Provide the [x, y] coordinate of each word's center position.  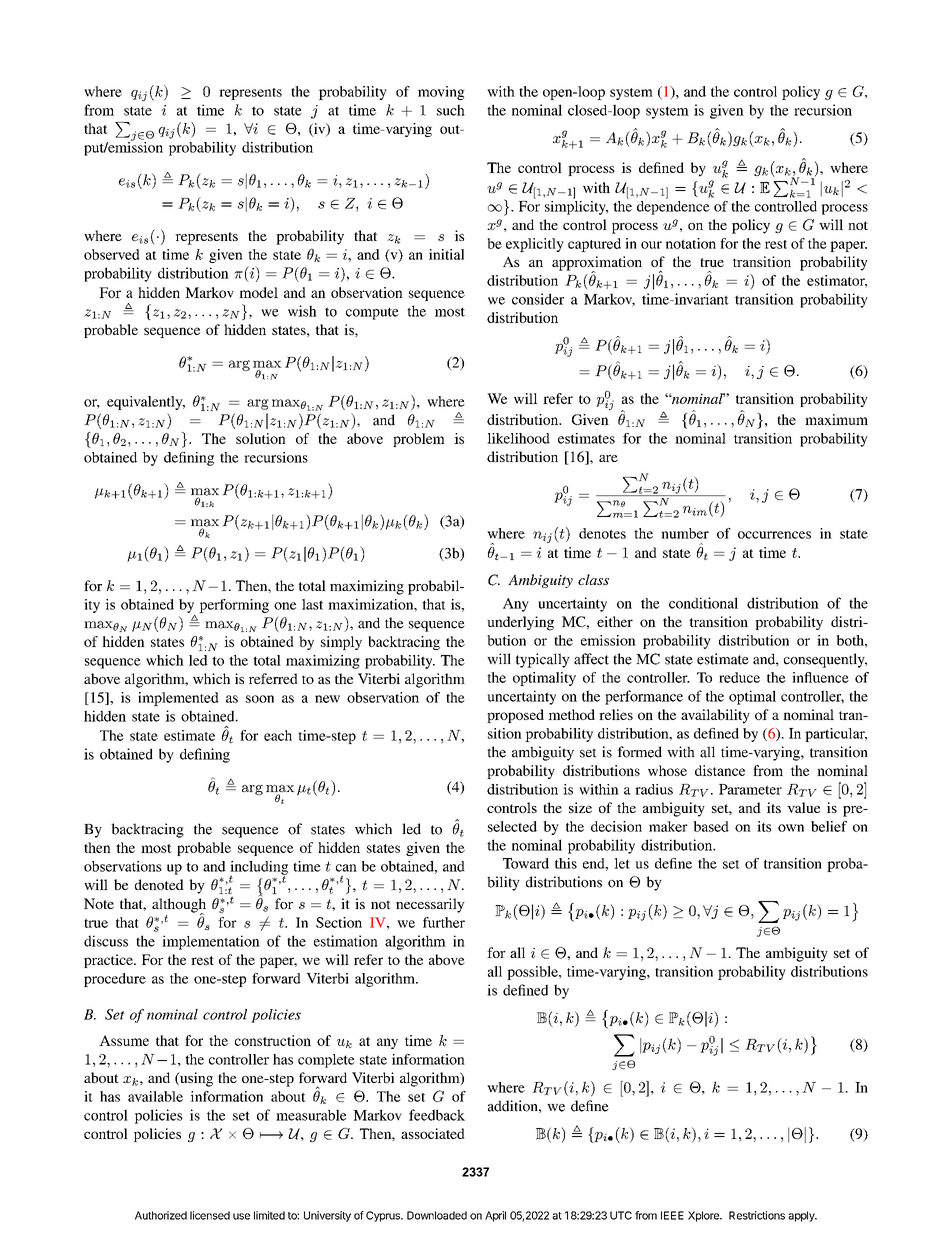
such [451, 110]
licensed [210, 1215]
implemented [178, 699]
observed [112, 254]
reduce [739, 677]
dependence [673, 206]
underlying [520, 623]
